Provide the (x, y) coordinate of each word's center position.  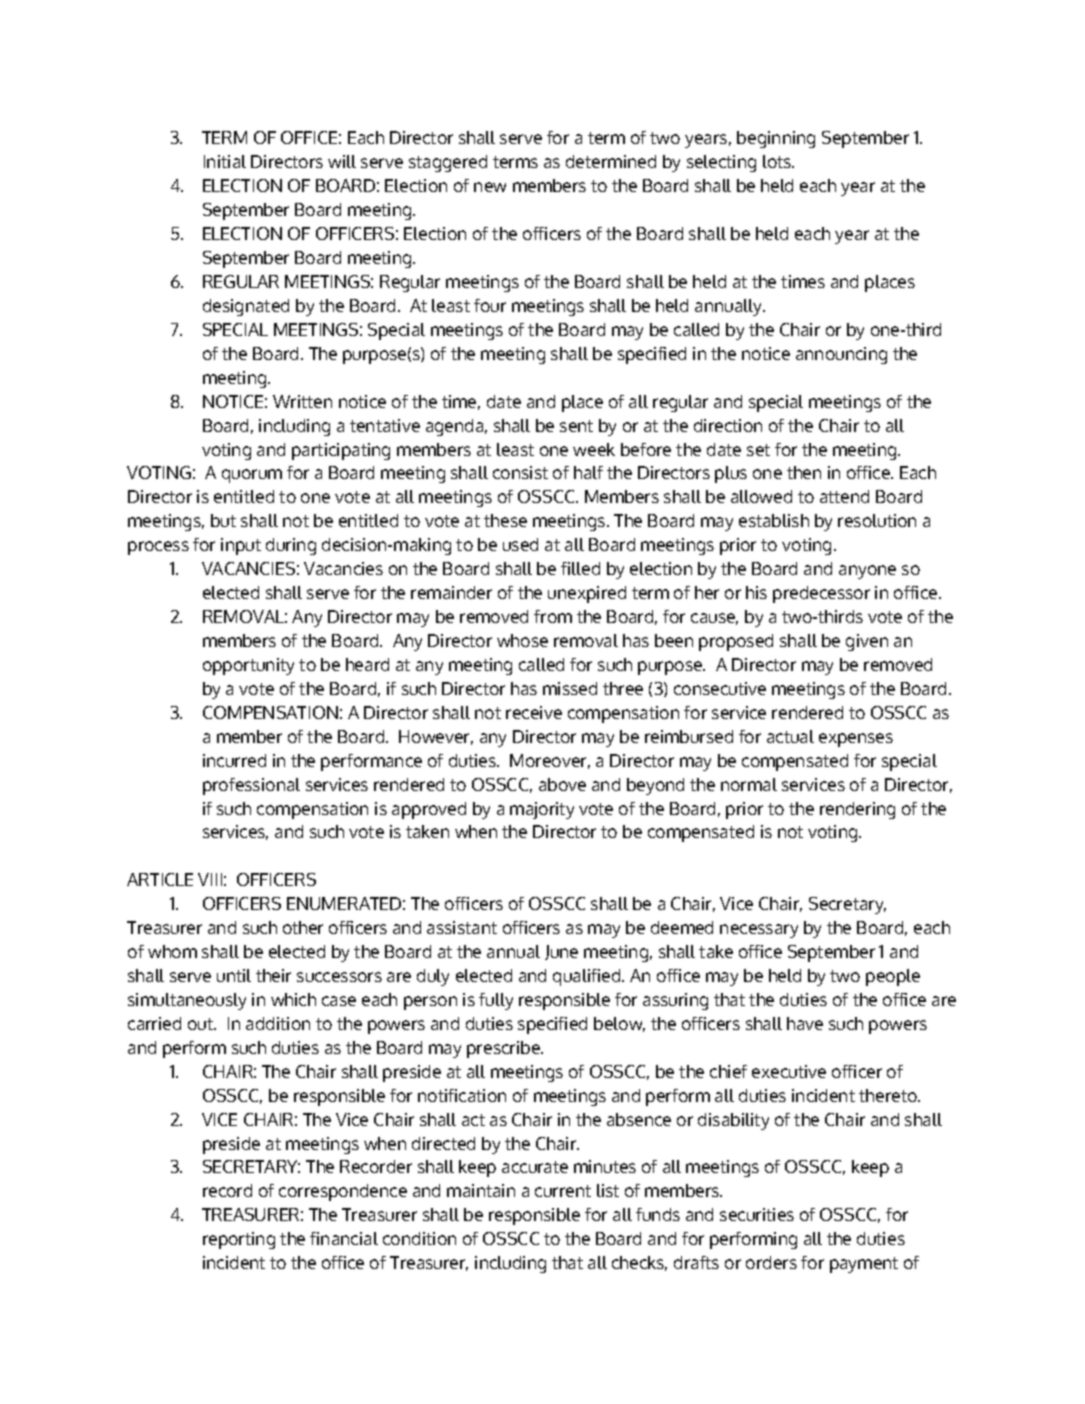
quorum (252, 476)
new (490, 187)
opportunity (248, 666)
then (804, 472)
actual (790, 736)
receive (534, 712)
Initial (225, 161)
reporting (239, 1240)
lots (778, 161)
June (561, 952)
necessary (759, 931)
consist (520, 472)
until (234, 975)
